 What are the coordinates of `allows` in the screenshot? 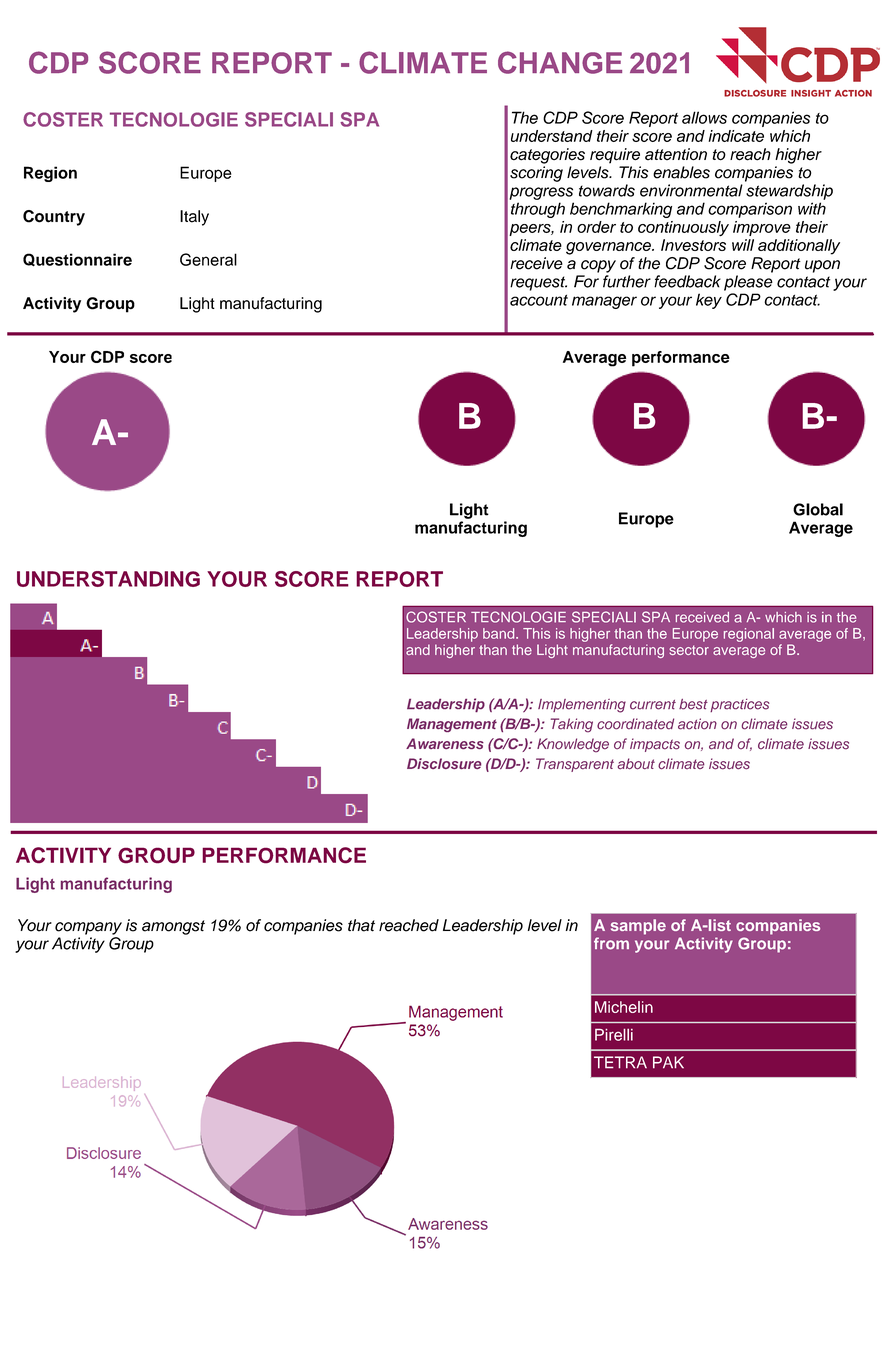 It's located at (704, 117).
